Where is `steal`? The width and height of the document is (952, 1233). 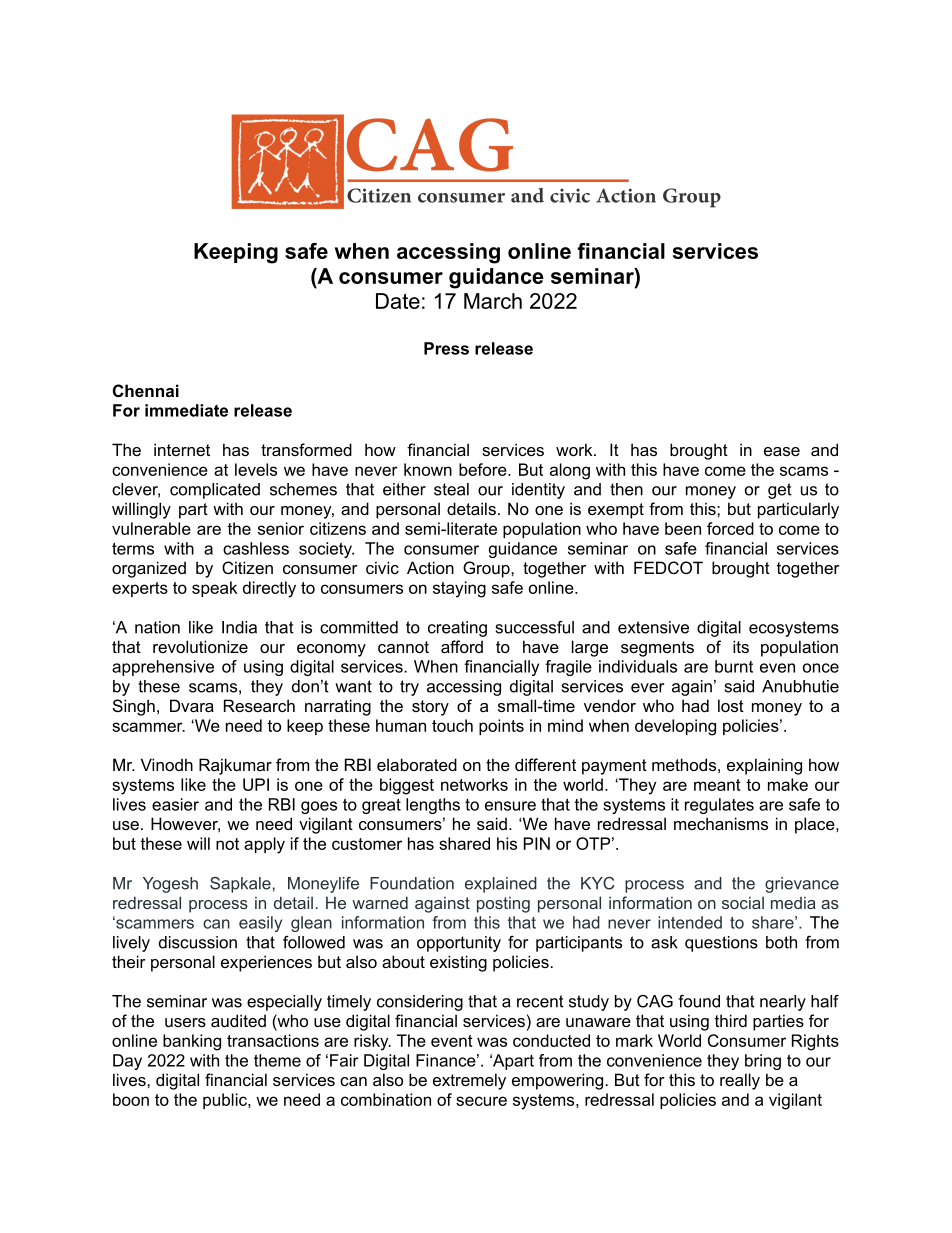 steal is located at coordinates (451, 489).
